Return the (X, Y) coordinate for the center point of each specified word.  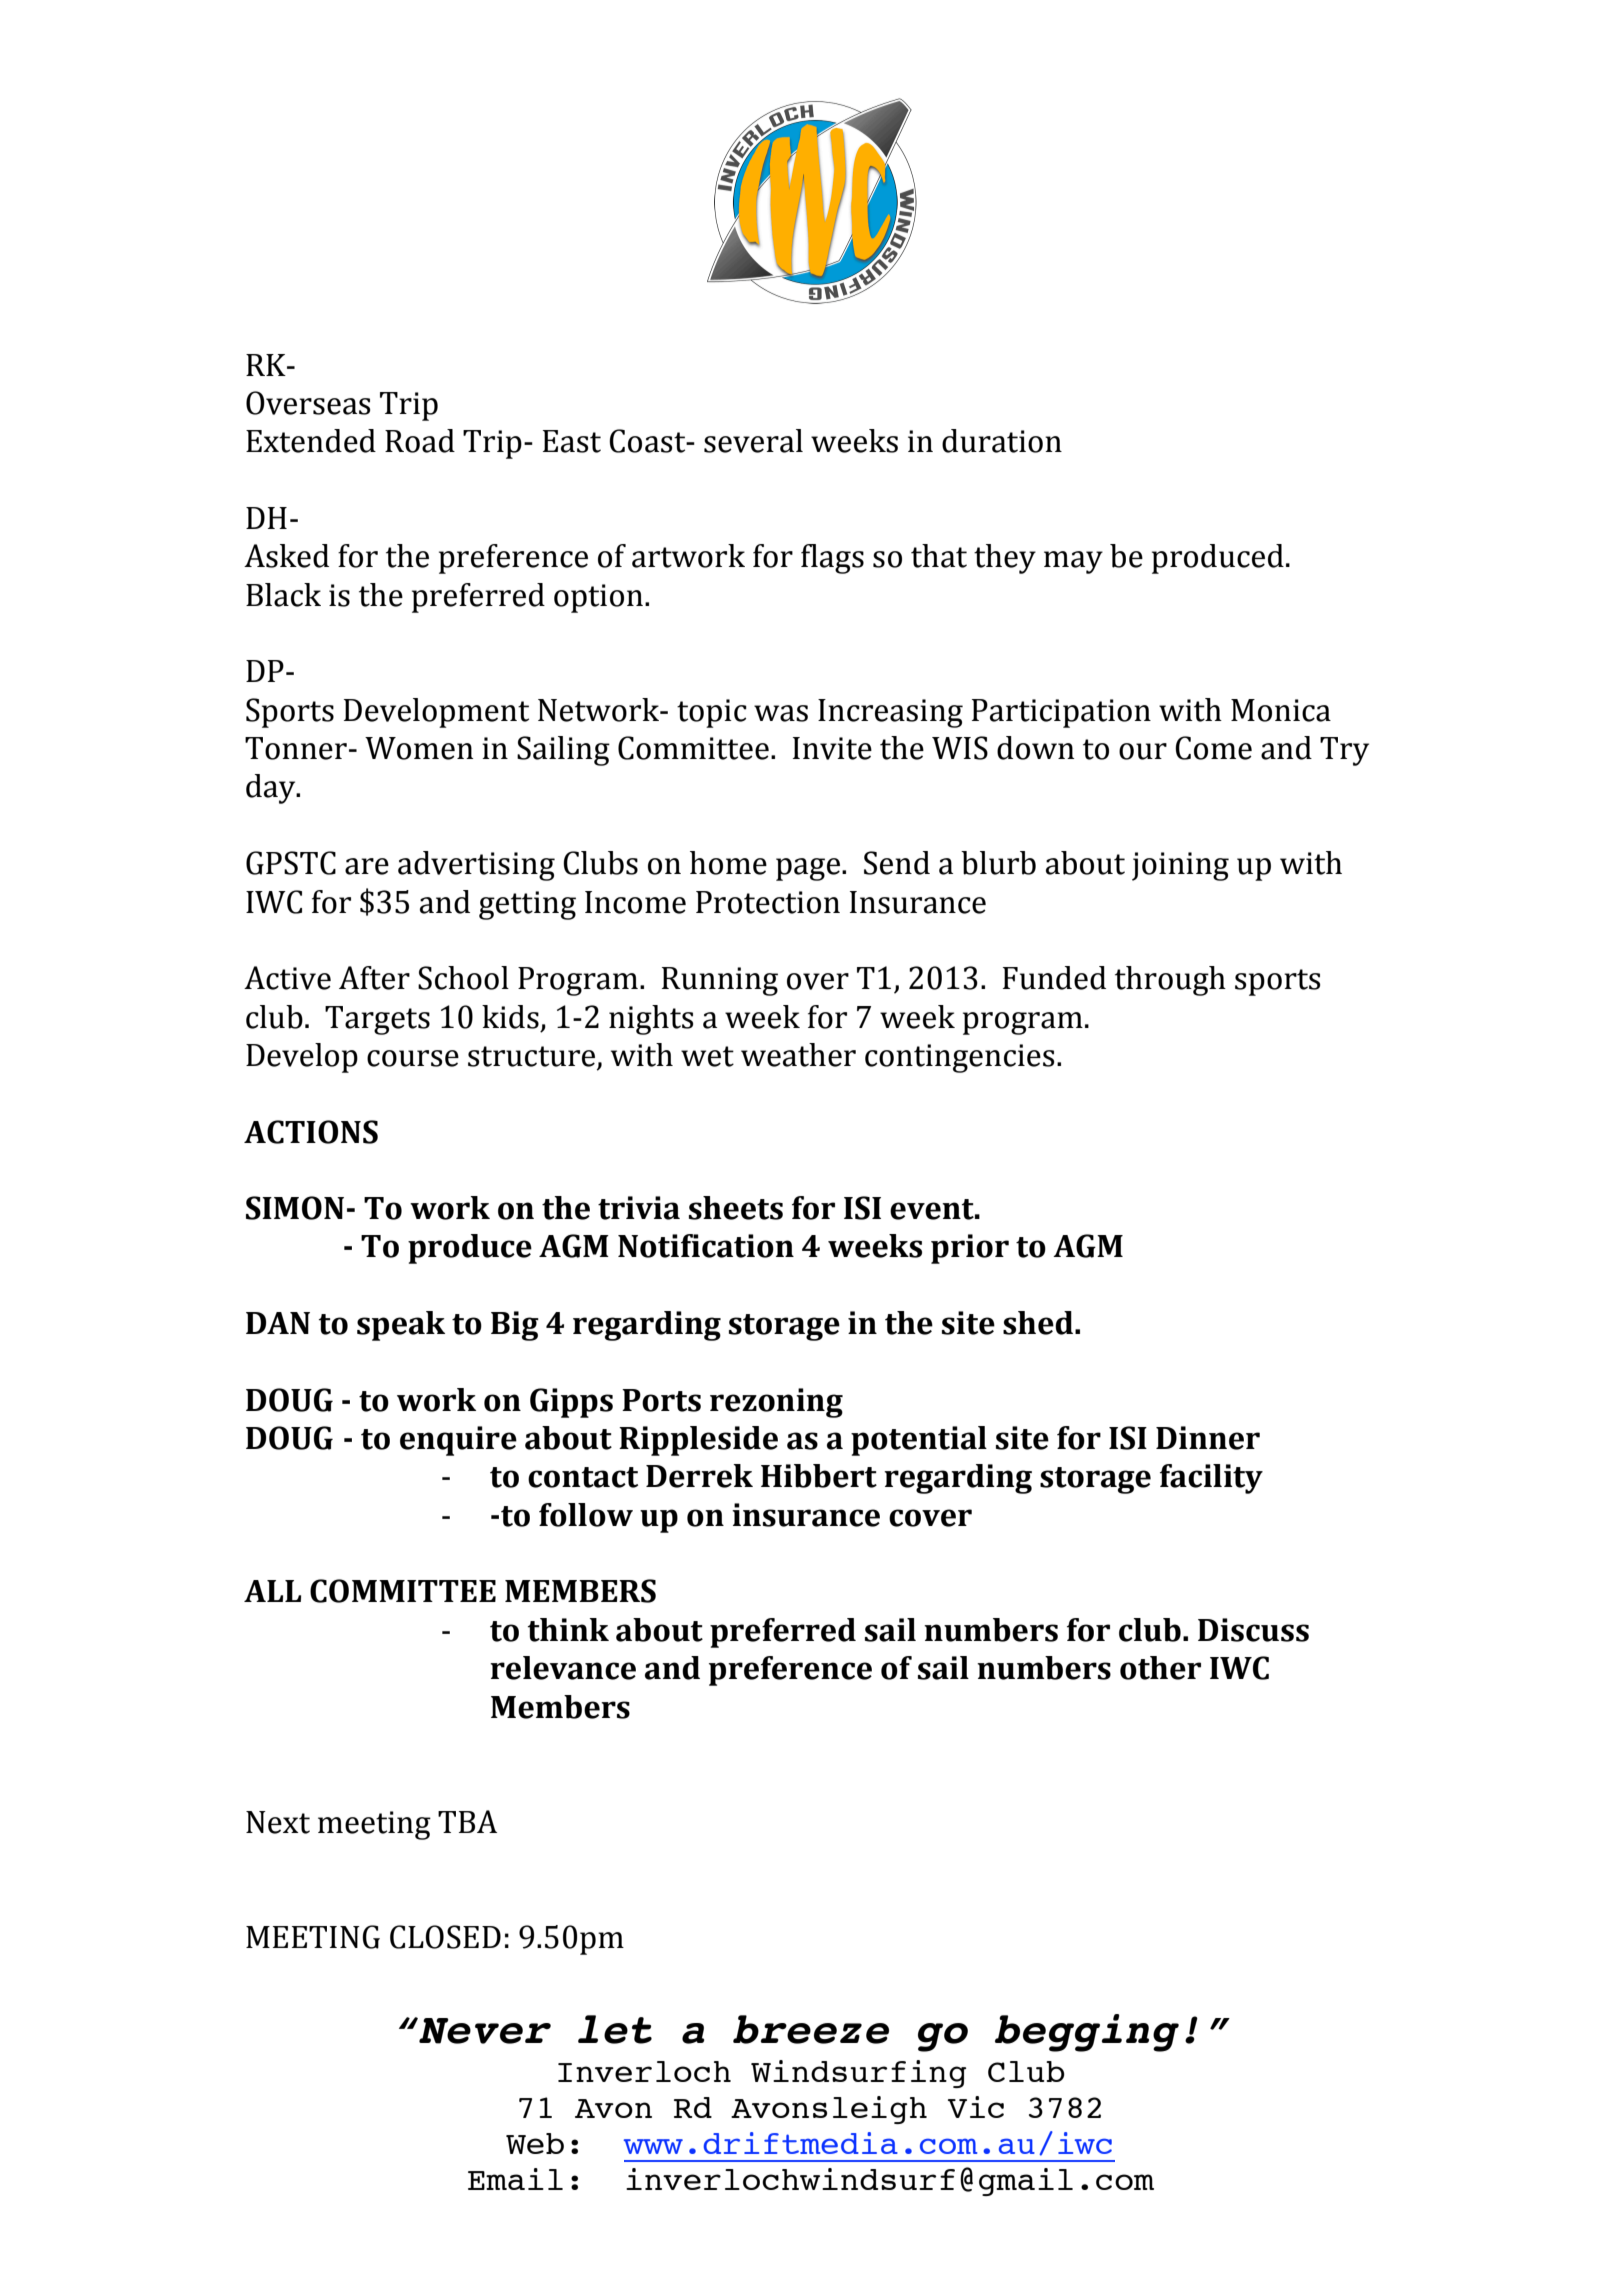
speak (401, 1326)
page (808, 869)
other (1160, 1668)
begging (1087, 2033)
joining (1180, 866)
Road (420, 441)
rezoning (776, 1403)
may (1073, 562)
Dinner (1208, 1438)
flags (832, 559)
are (367, 866)
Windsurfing (858, 2074)
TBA (467, 1821)
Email (515, 2179)
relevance (563, 1668)
